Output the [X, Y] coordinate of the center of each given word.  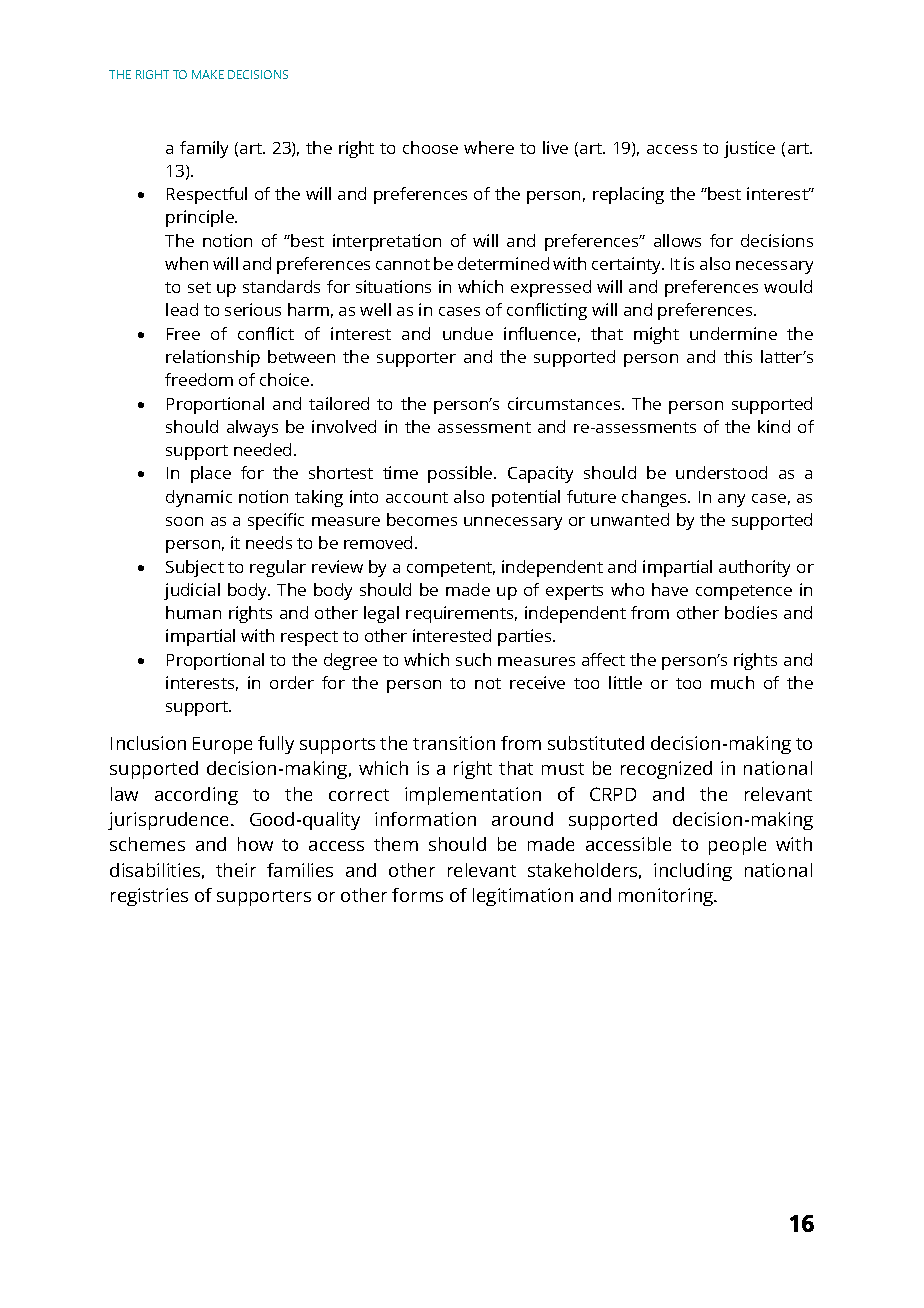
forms [417, 895]
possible [461, 474]
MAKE [208, 74]
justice [749, 149]
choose [430, 147]
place [211, 474]
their [236, 870]
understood [721, 472]
